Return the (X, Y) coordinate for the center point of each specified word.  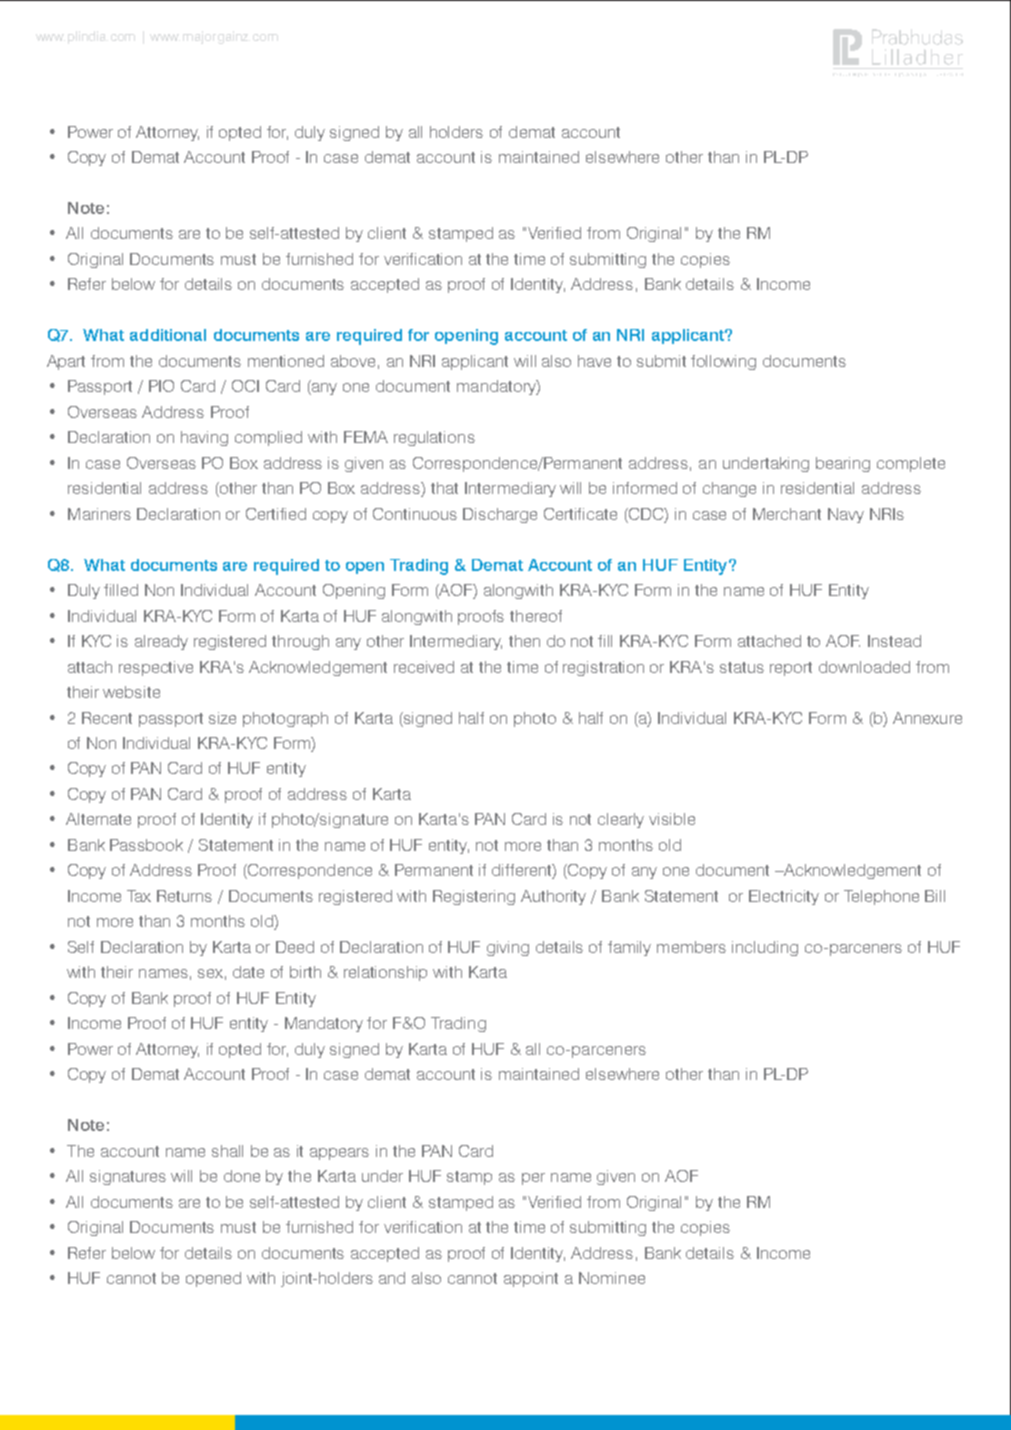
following (723, 362)
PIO (161, 386)
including (765, 948)
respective (156, 668)
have (594, 361)
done (242, 1176)
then (524, 641)
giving (508, 948)
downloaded (864, 667)
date (248, 972)
